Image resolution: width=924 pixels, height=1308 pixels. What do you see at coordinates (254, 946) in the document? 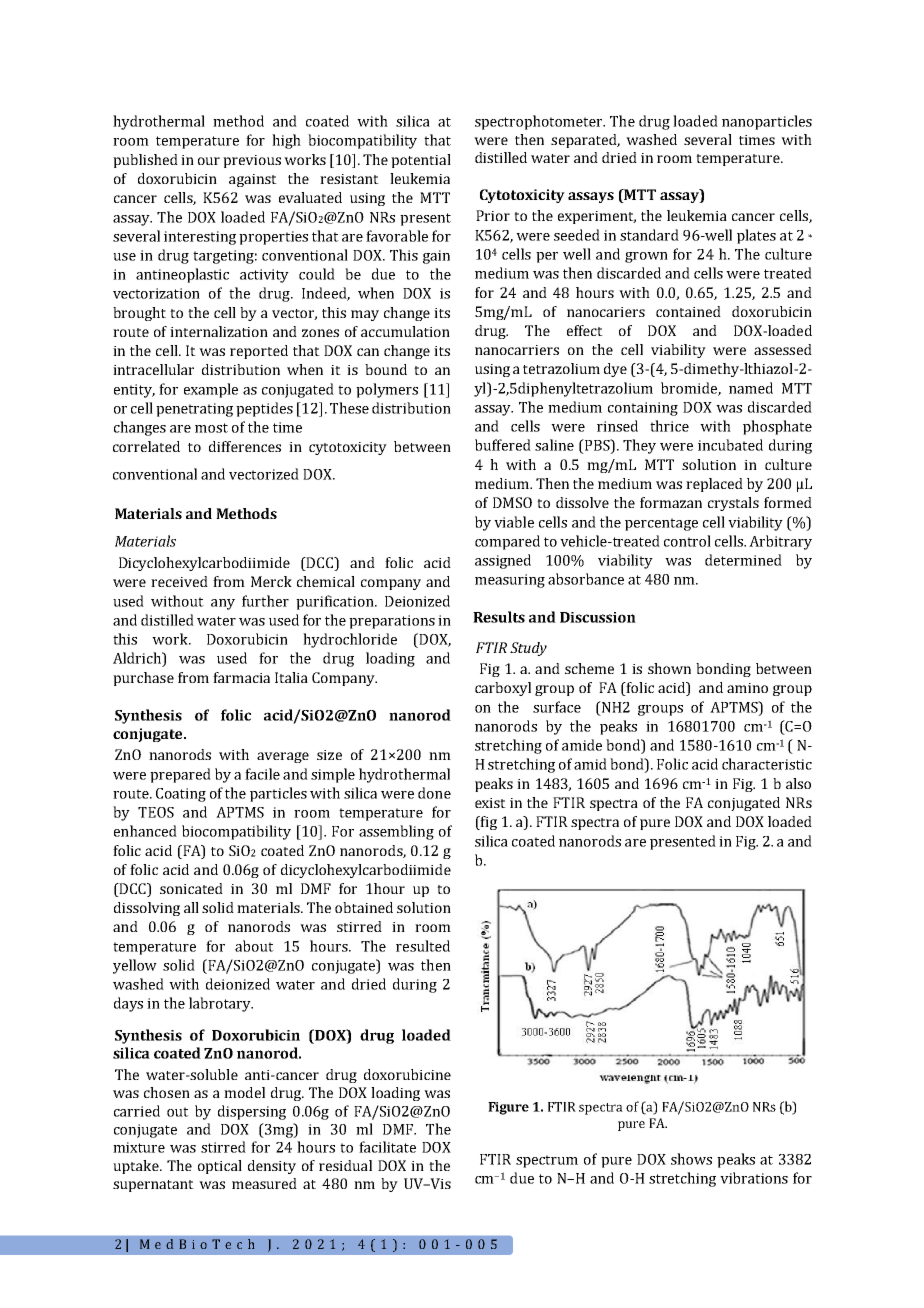
I see `about` at bounding box center [254, 946].
